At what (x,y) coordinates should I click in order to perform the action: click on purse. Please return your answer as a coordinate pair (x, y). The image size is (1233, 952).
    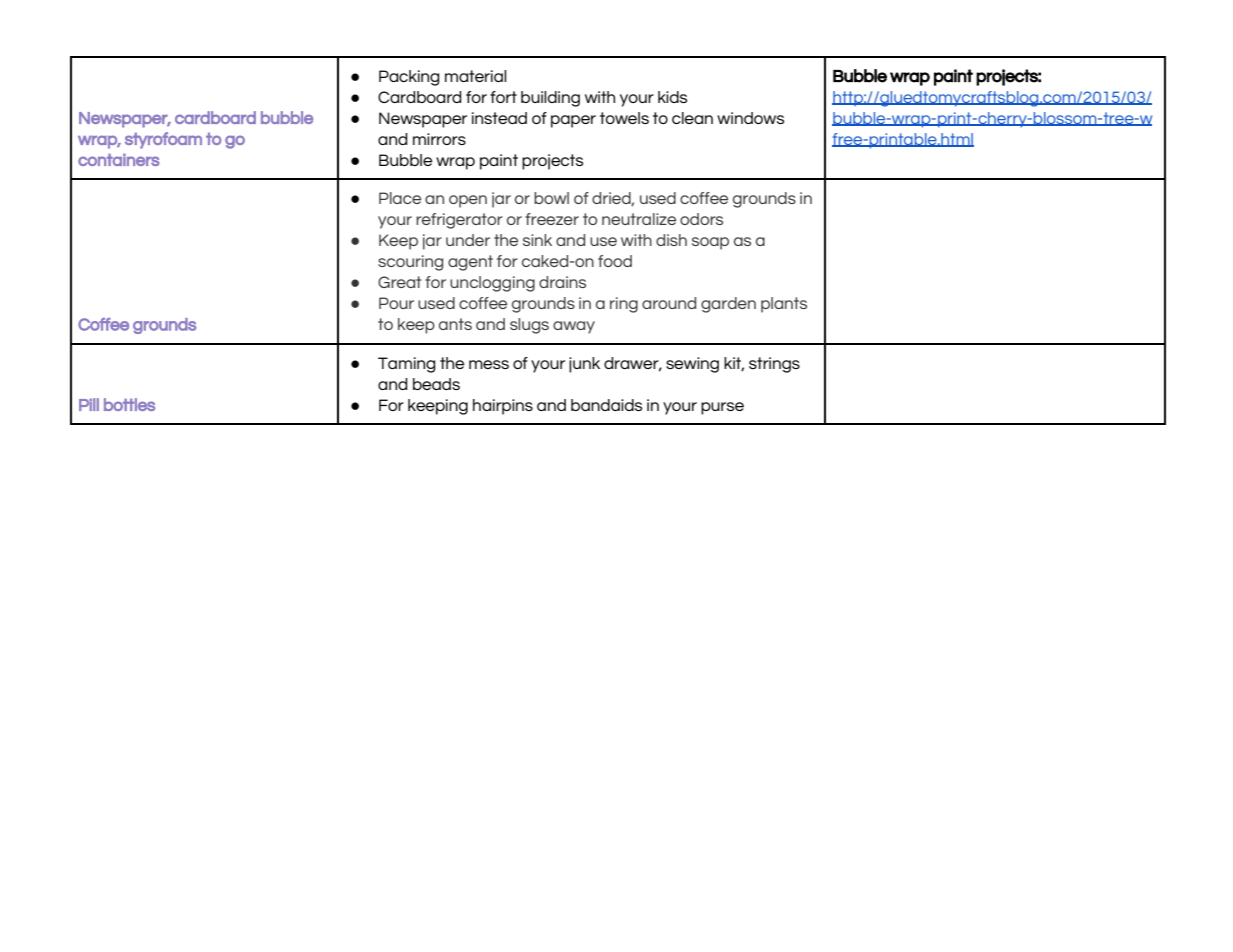
    Looking at the image, I should click on (722, 408).
